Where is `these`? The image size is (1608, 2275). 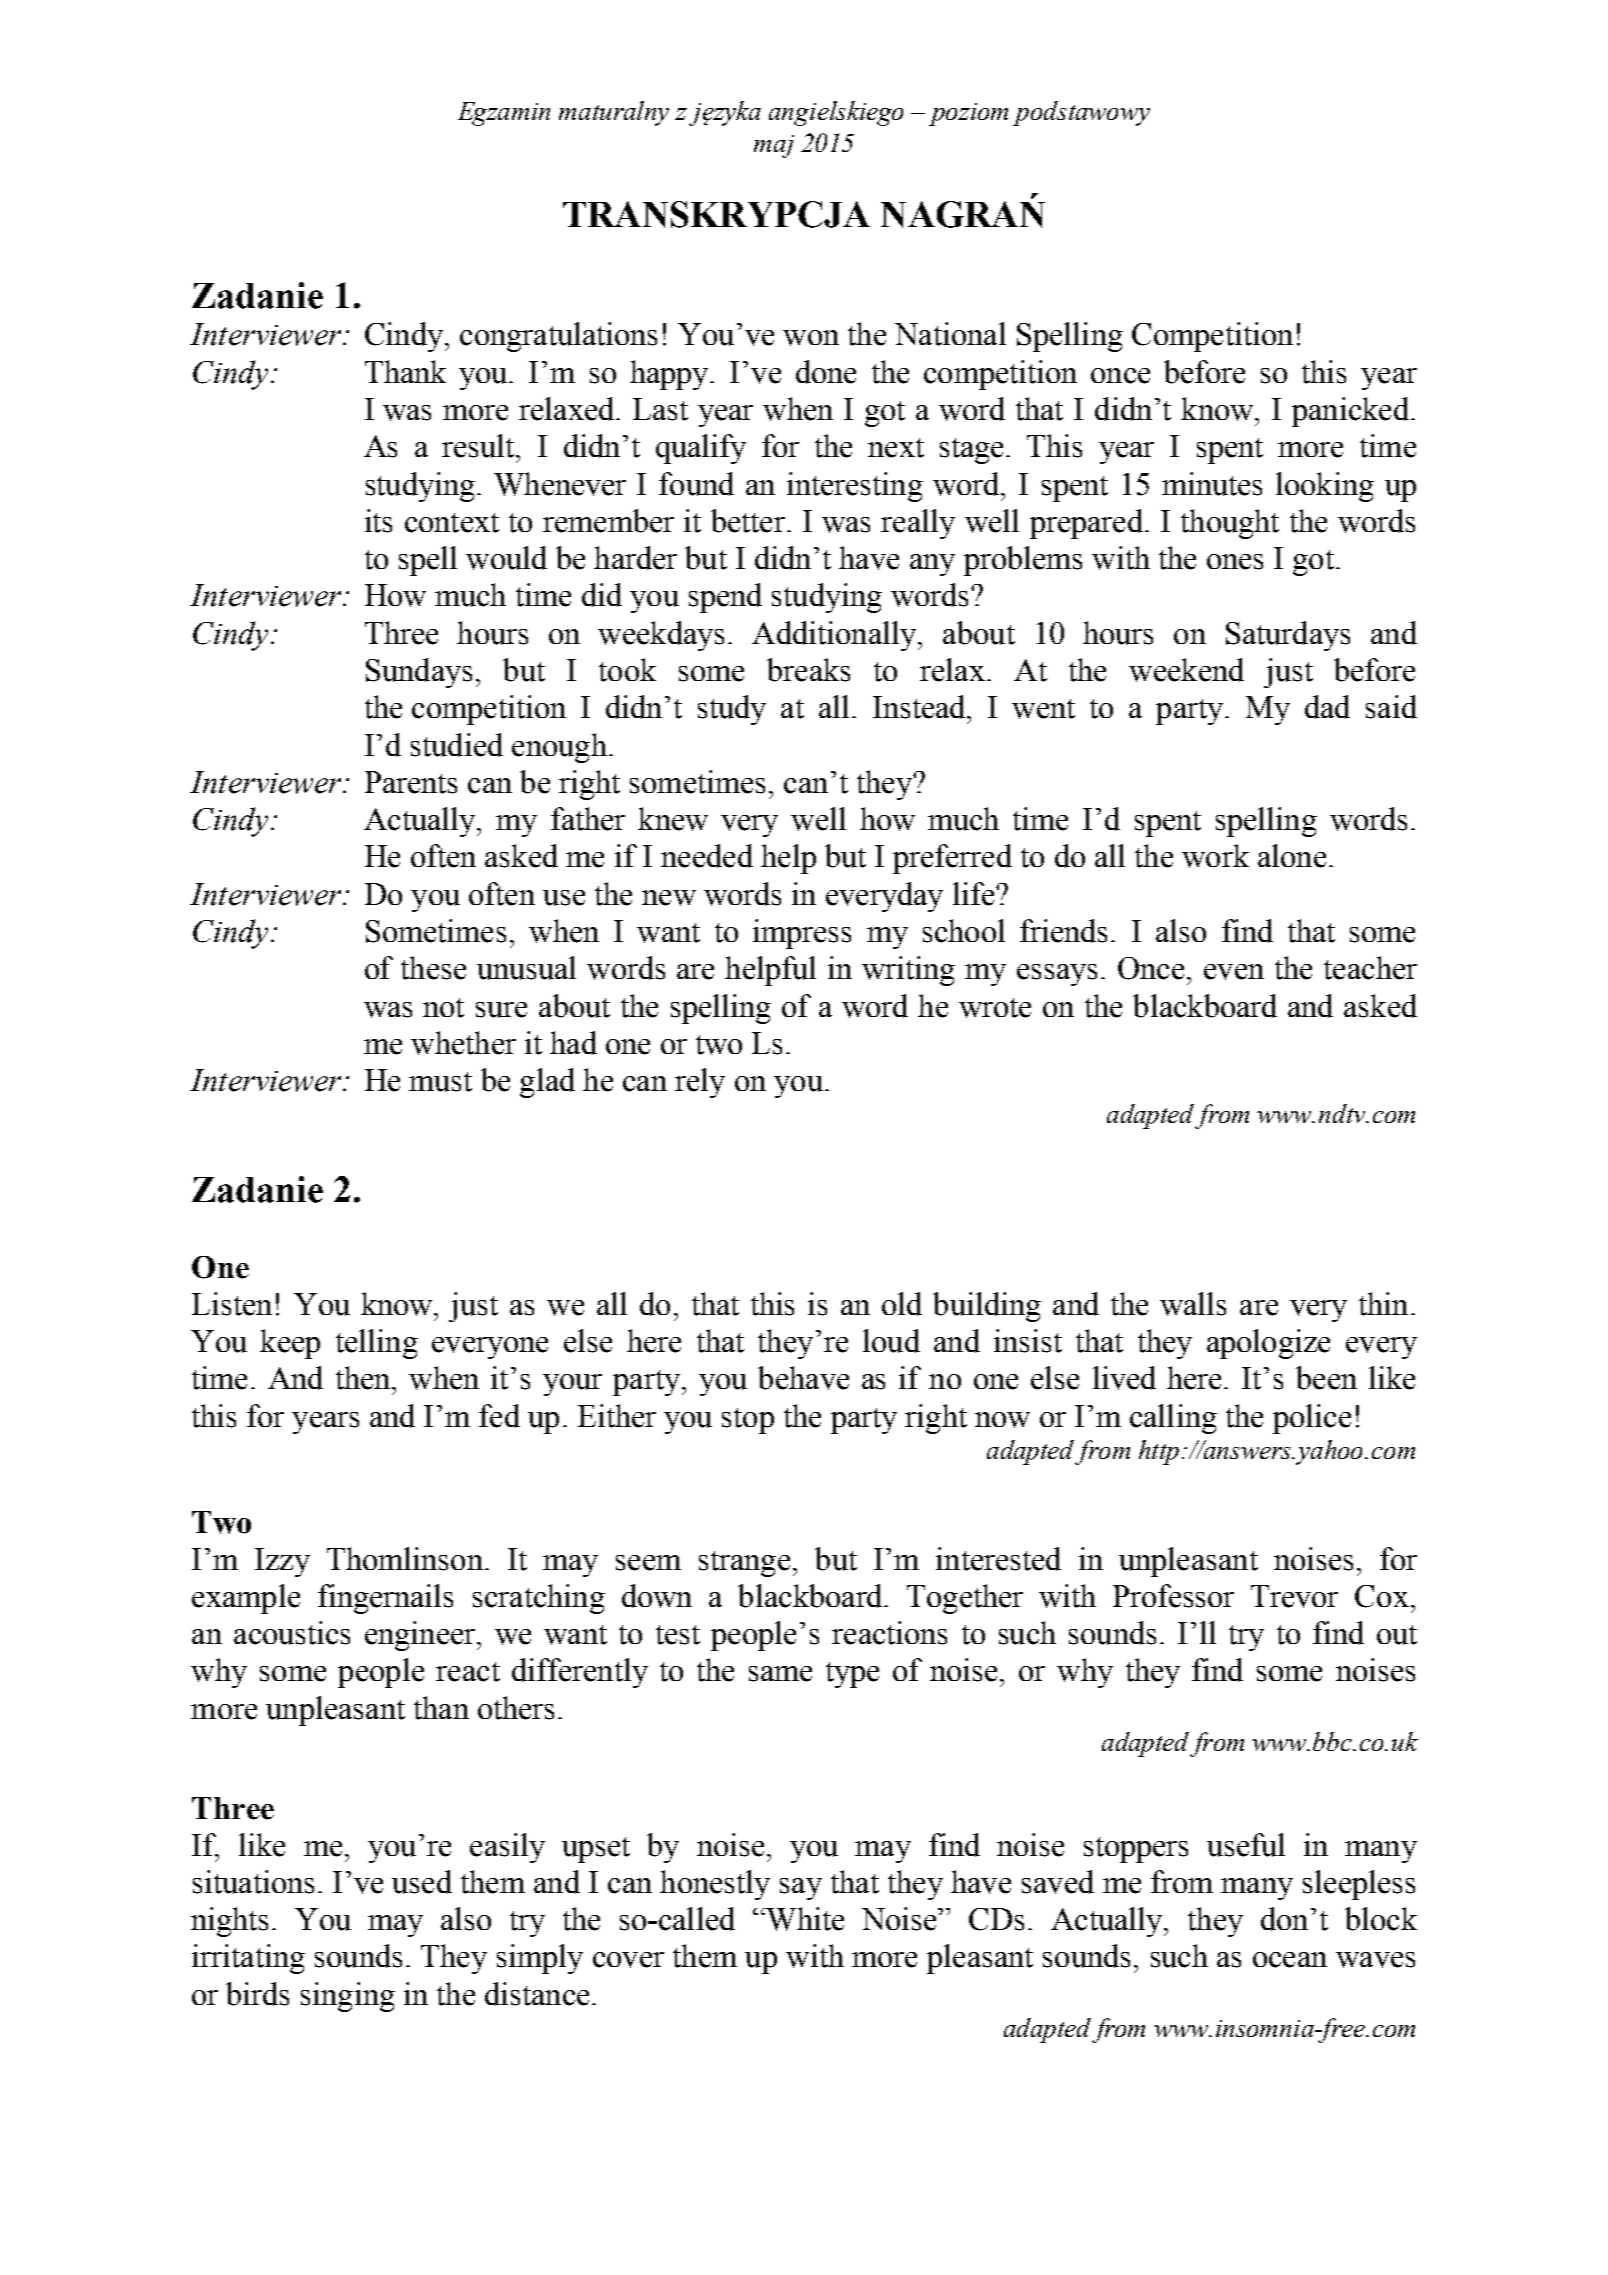
these is located at coordinates (433, 968).
